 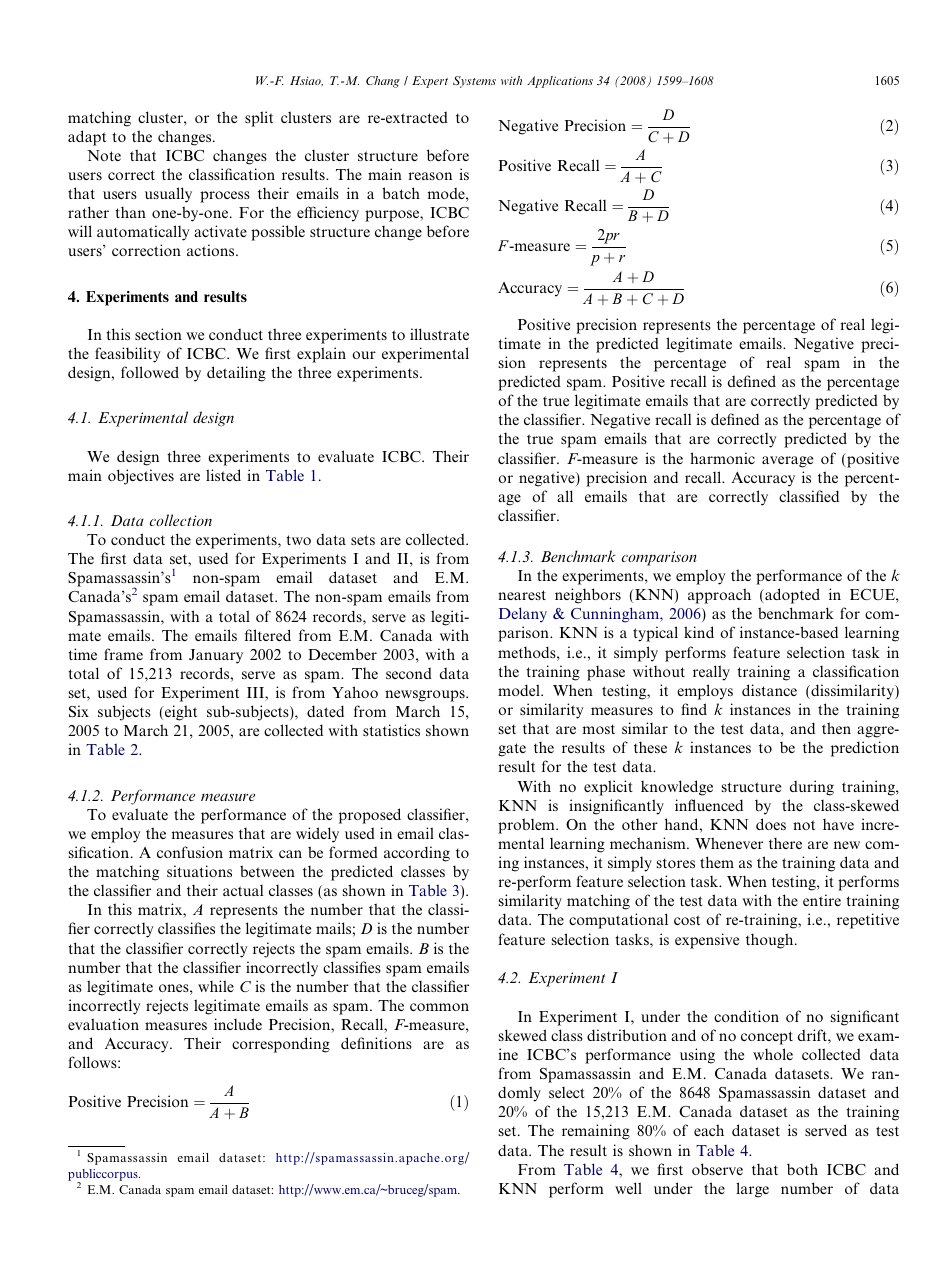 What do you see at coordinates (822, 900) in the document?
I see `entire` at bounding box center [822, 900].
